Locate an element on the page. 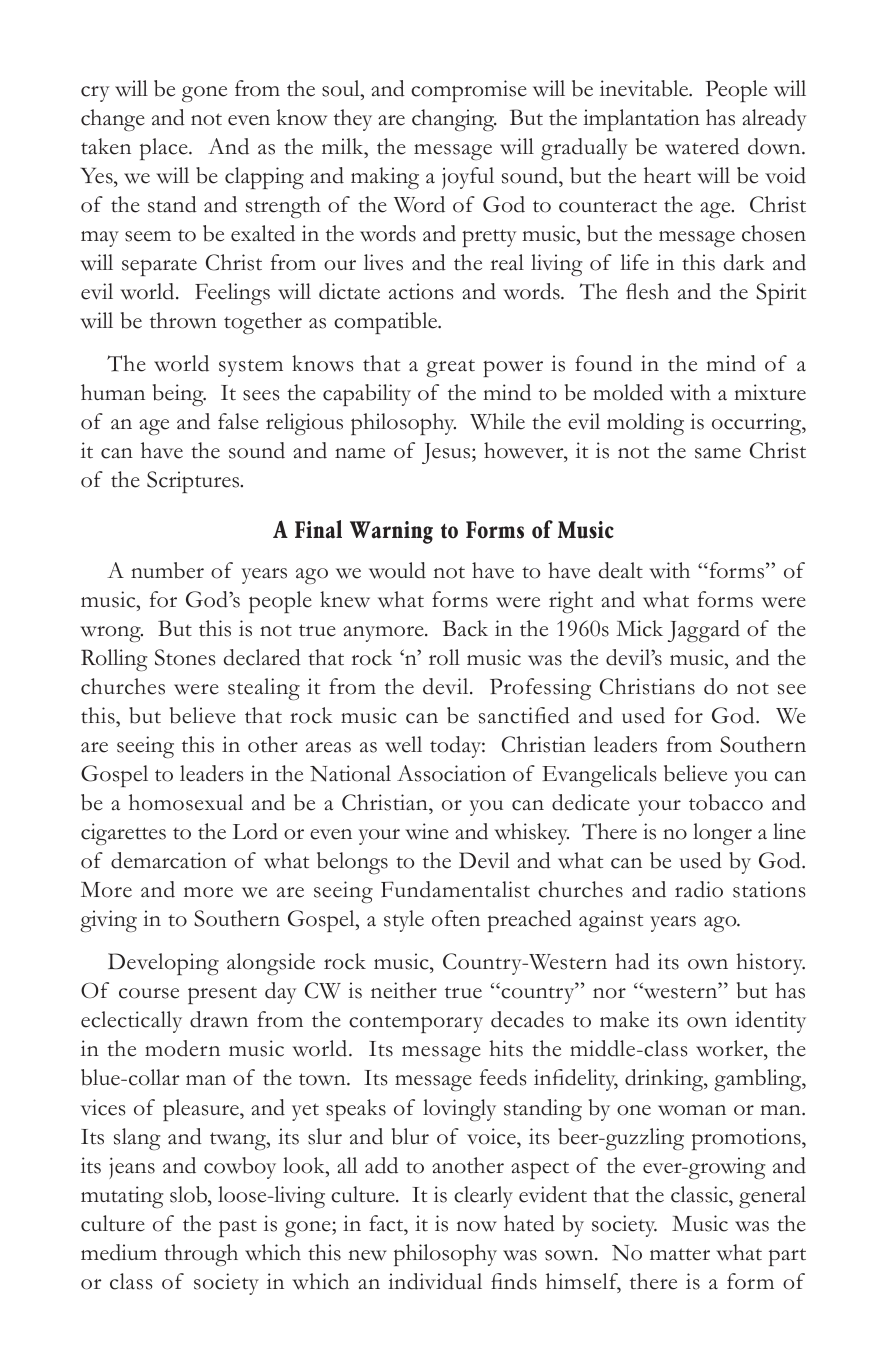  Fundamentalist is located at coordinates (455, 889).
